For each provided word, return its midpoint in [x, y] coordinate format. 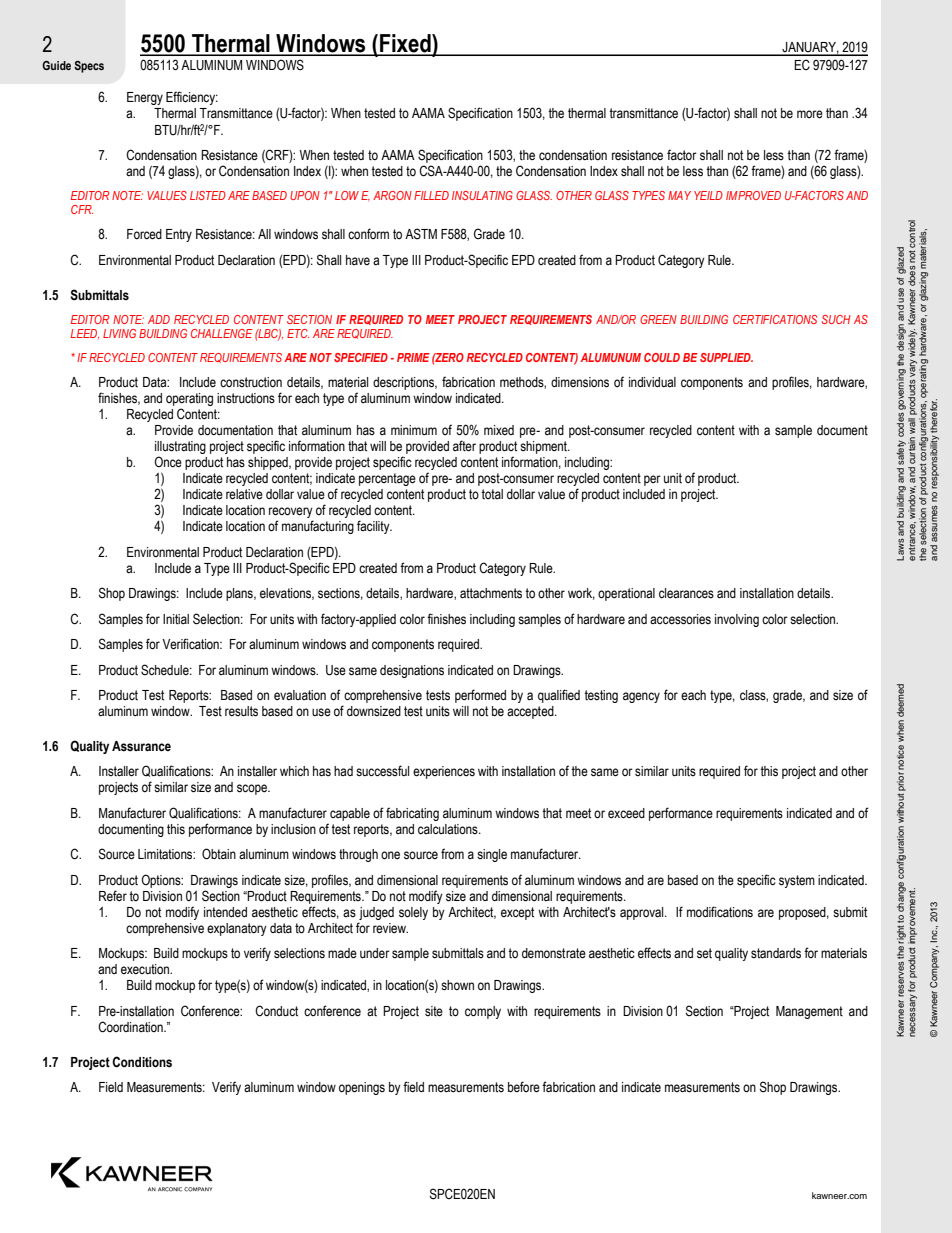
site [434, 1011]
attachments [491, 593]
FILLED [431, 195]
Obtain [219, 854]
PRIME [413, 357]
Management [809, 1012]
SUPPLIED [726, 357]
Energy [145, 98]
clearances [686, 593]
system [797, 881]
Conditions [142, 1062]
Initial [176, 619]
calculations [449, 829]
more [810, 114]
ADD [159, 319]
